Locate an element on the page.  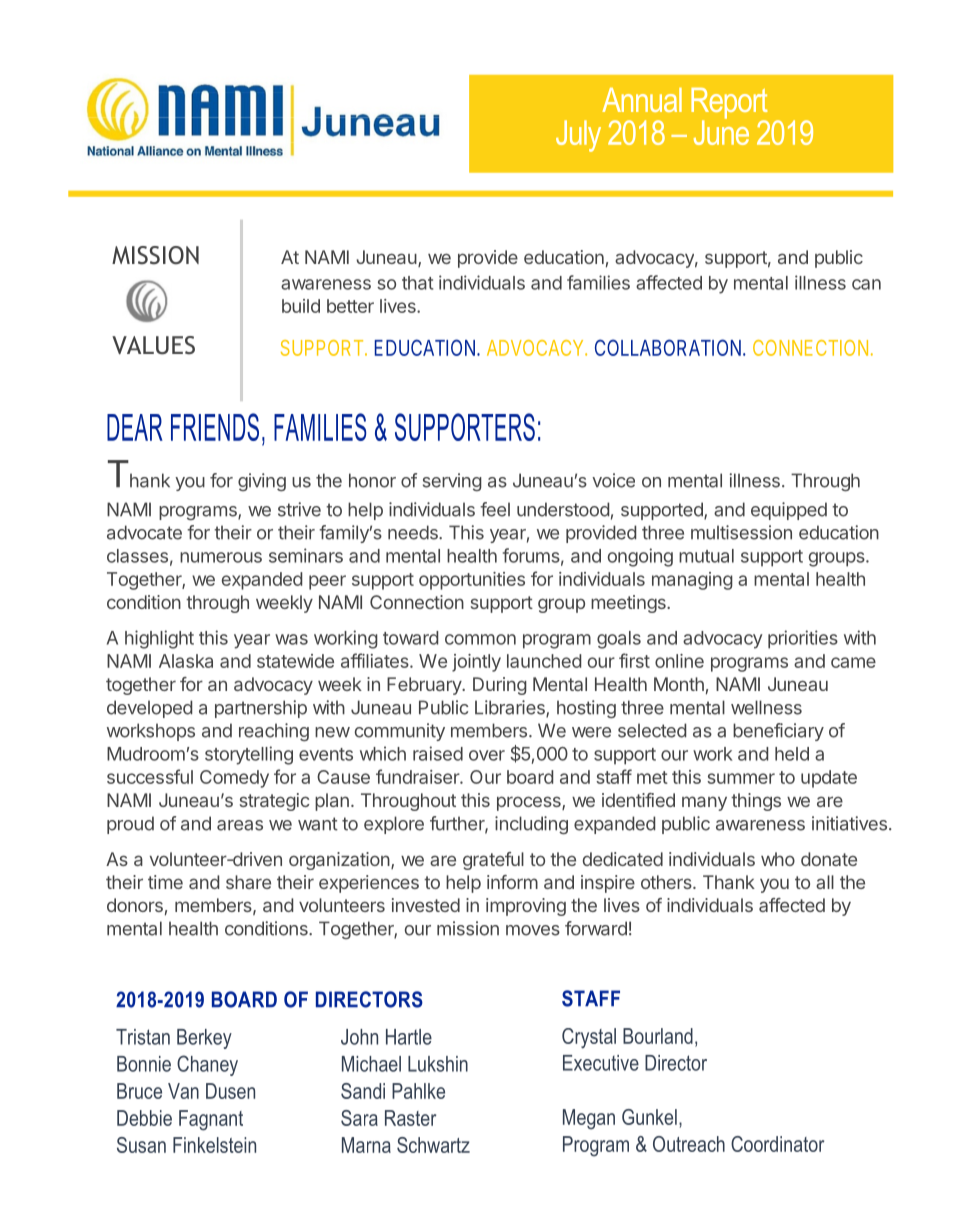
Report is located at coordinates (729, 104).
